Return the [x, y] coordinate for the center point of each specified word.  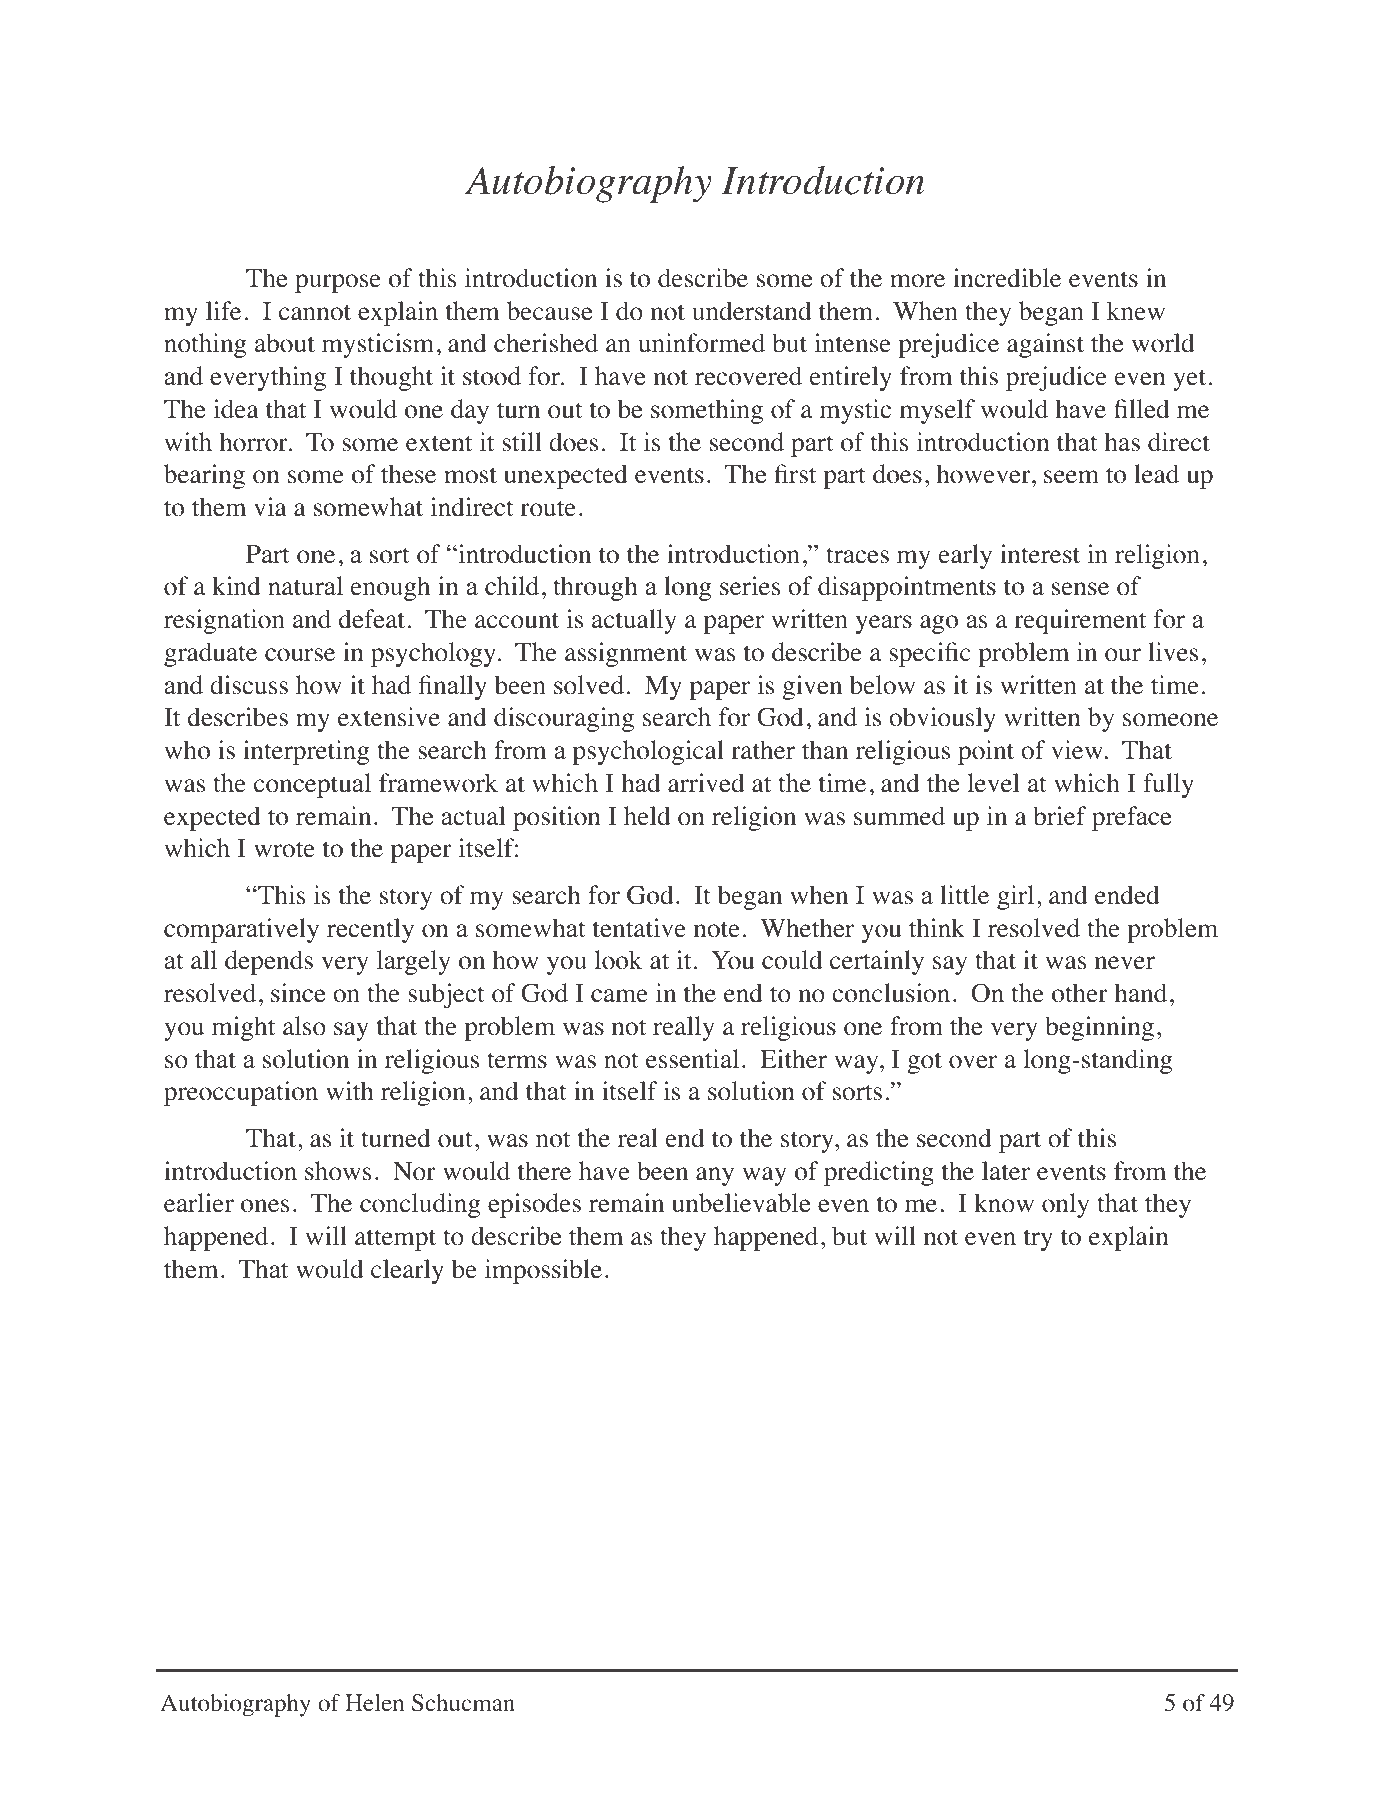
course [300, 655]
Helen [374, 1703]
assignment [626, 654]
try [1038, 1240]
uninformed [701, 343]
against [1045, 345]
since [298, 993]
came [619, 996]
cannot [315, 312]
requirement [1080, 621]
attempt [395, 1240]
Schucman [463, 1703]
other [1080, 993]
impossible [543, 1271]
